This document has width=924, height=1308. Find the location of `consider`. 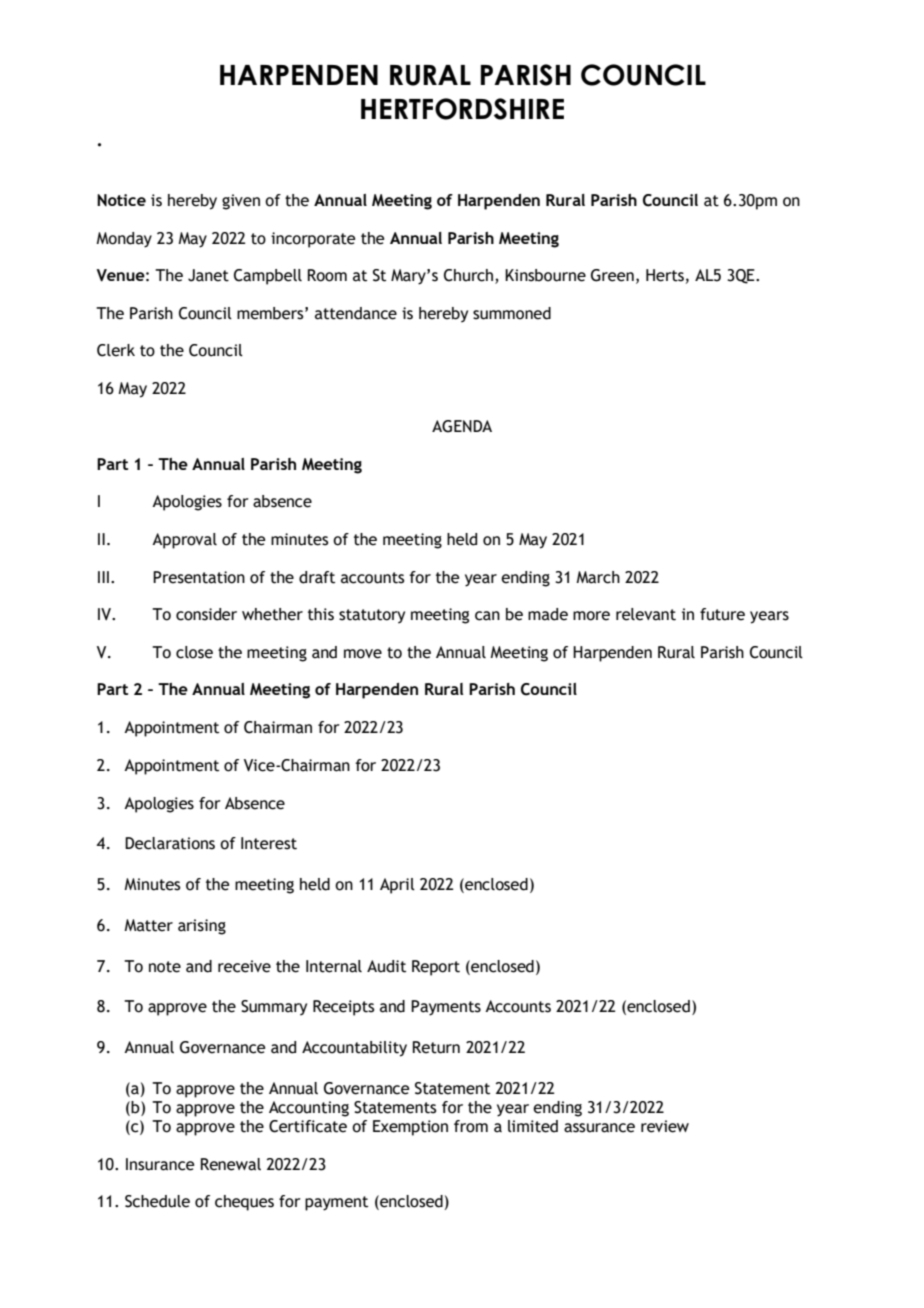

consider is located at coordinates (206, 614).
